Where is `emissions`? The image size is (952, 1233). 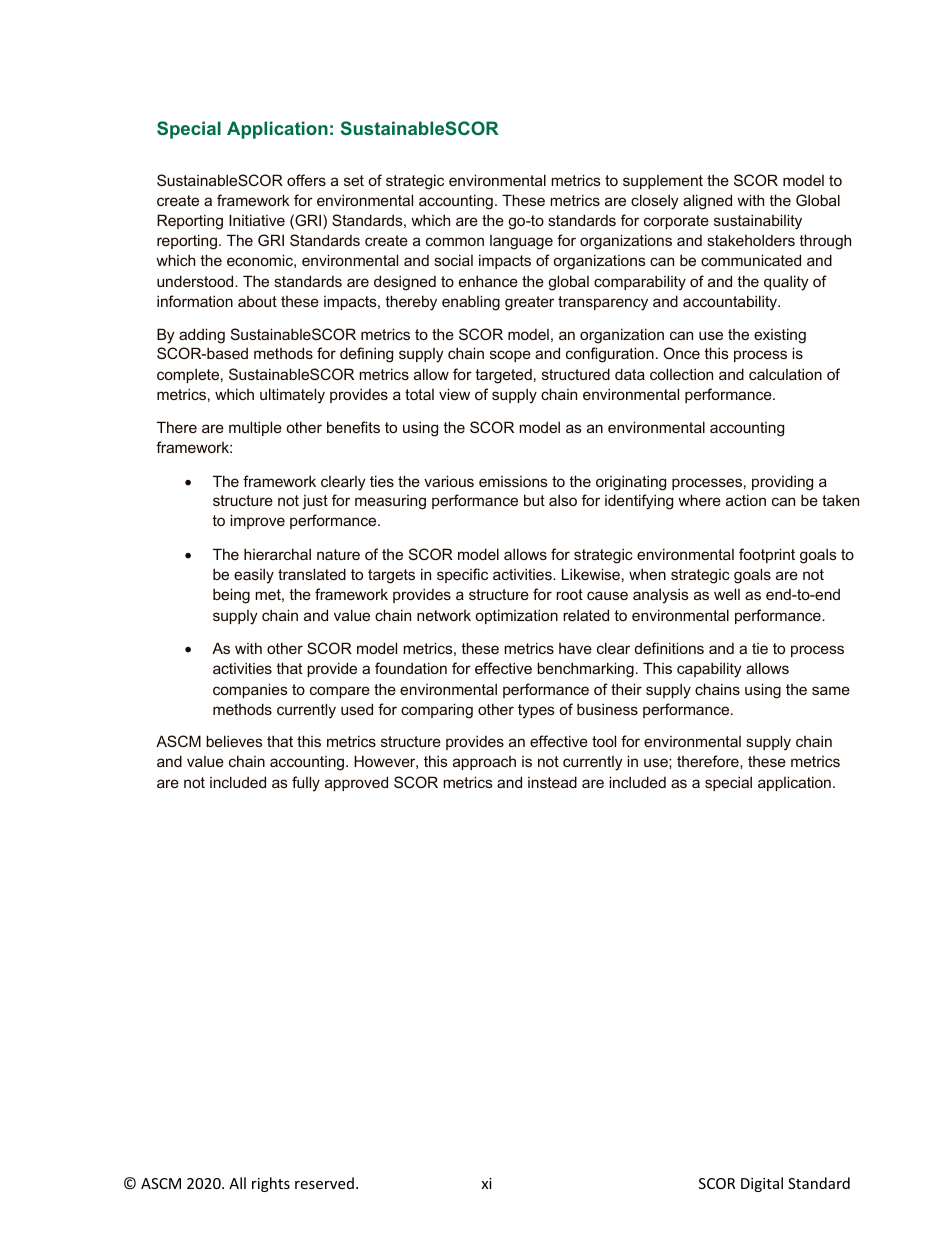
emissions is located at coordinates (513, 481).
